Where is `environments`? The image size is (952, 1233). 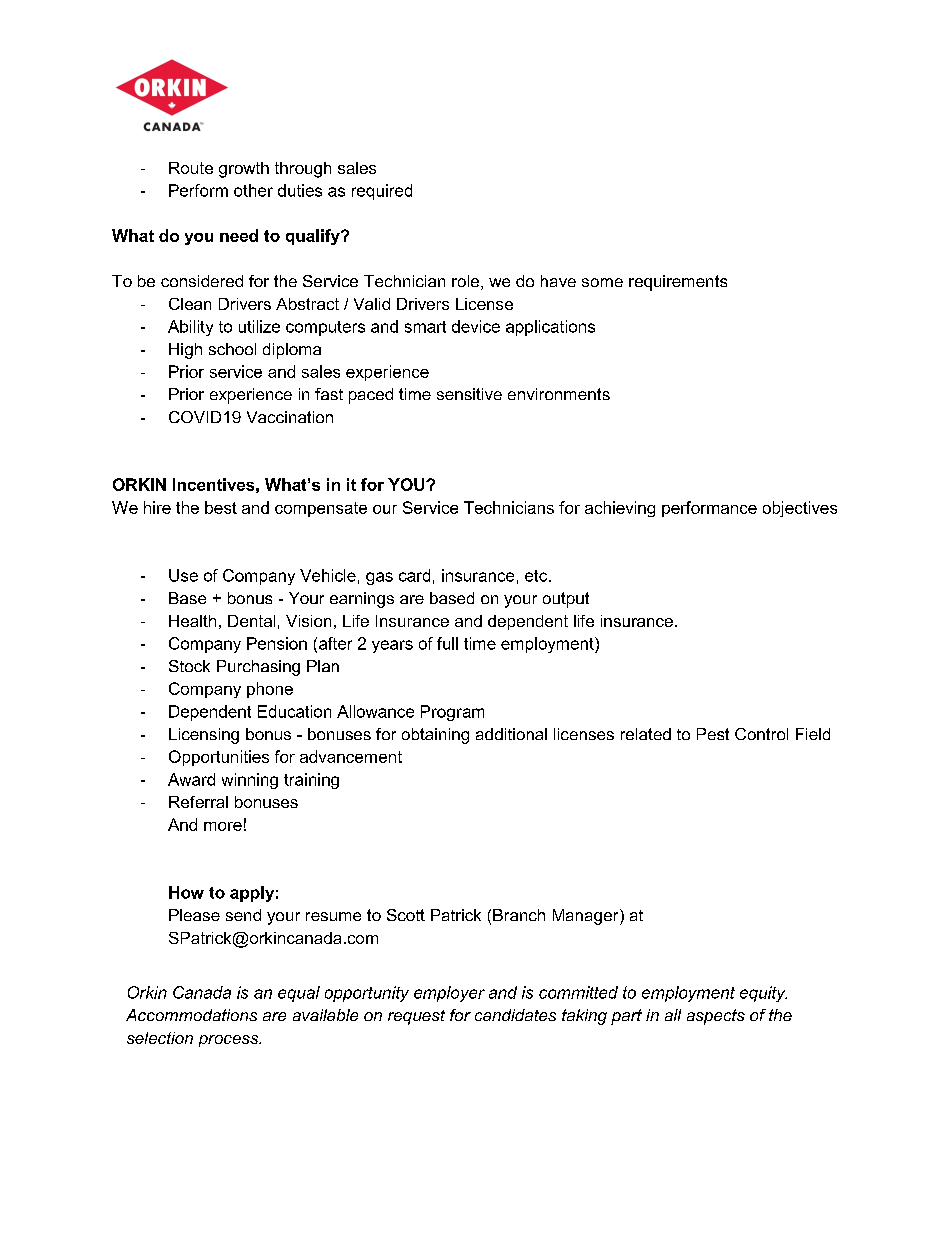
environments is located at coordinates (559, 394).
